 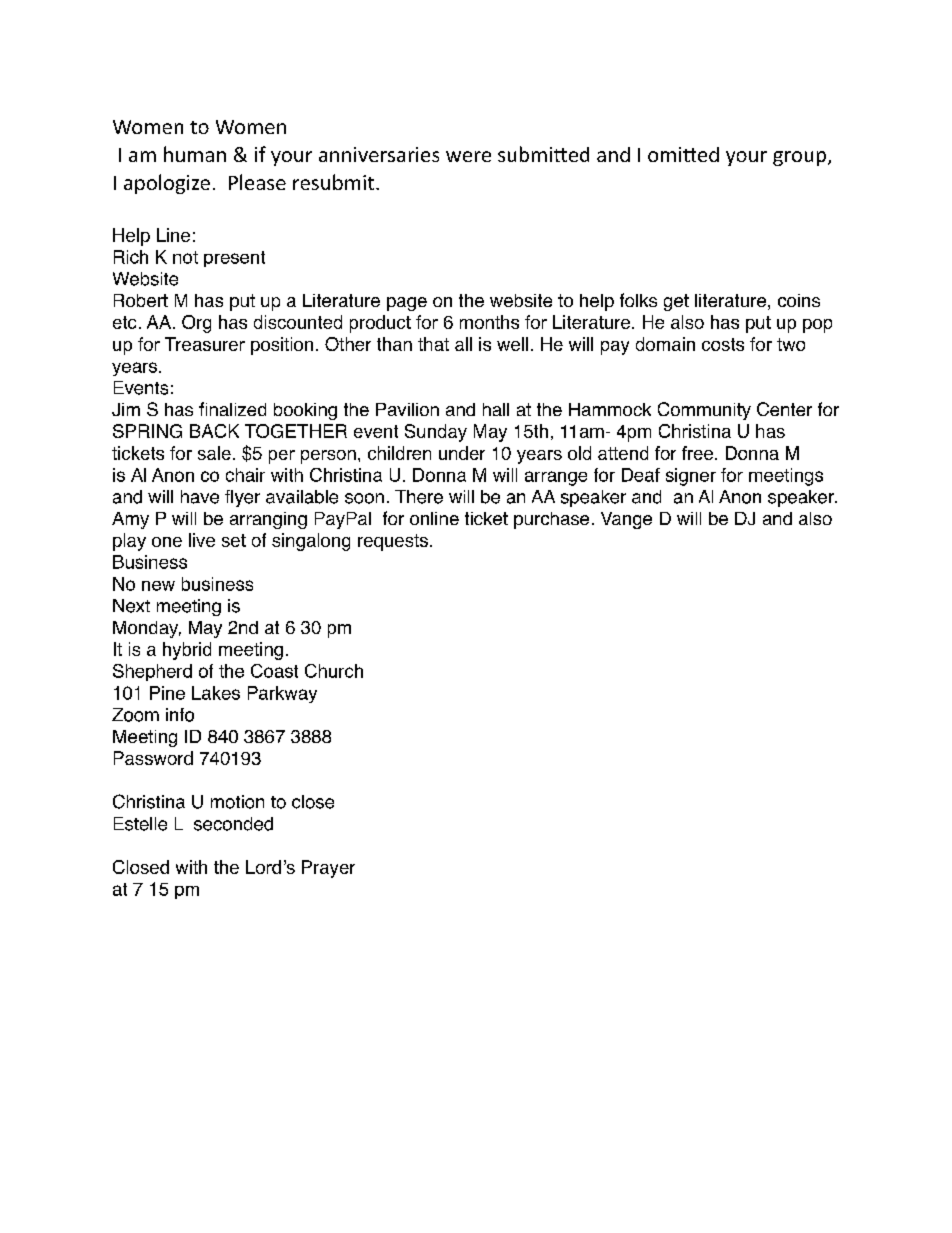 I want to click on seconded, so click(x=233, y=824).
